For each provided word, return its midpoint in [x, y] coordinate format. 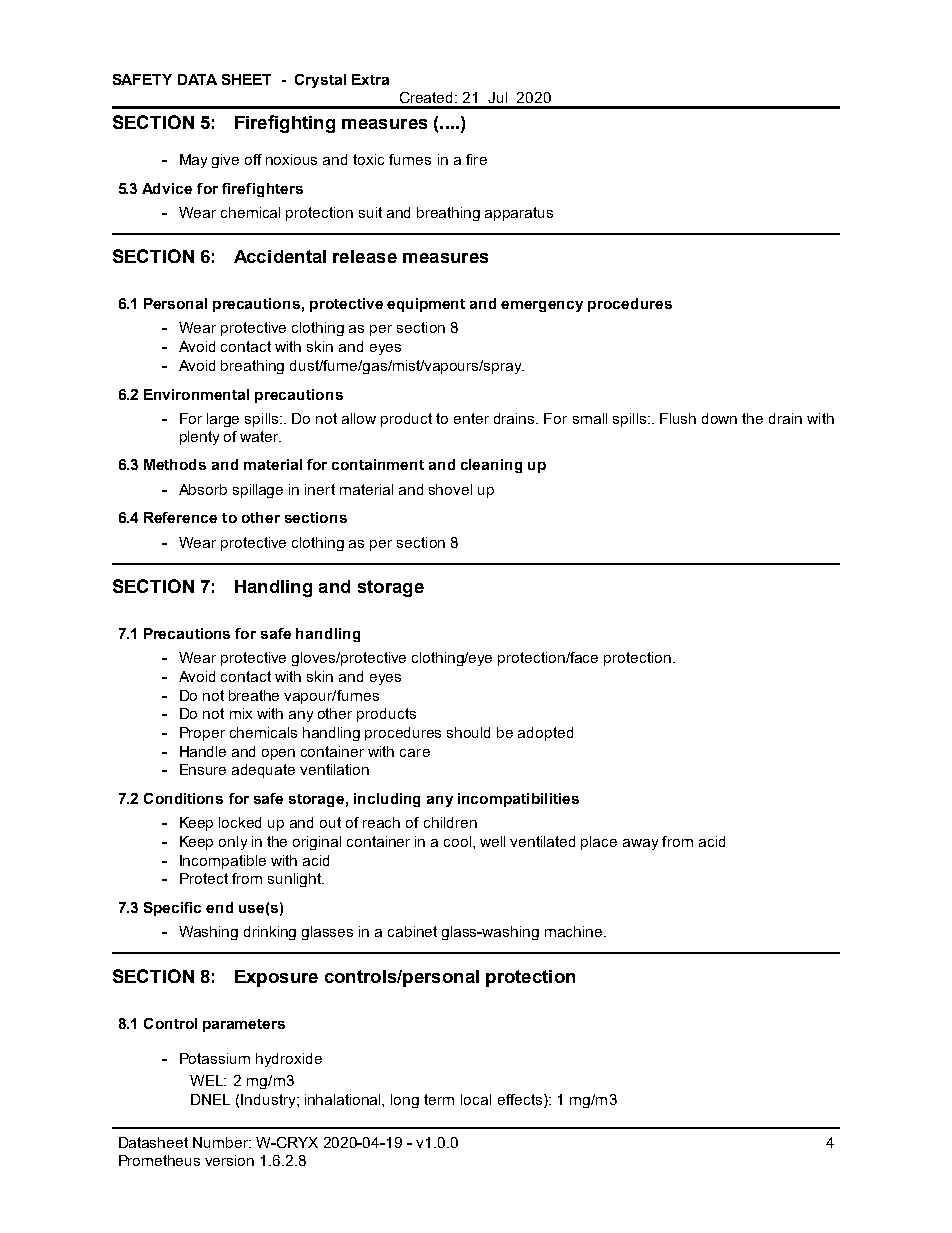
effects [521, 1099]
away [640, 844]
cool [459, 841]
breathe [254, 695]
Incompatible [223, 862]
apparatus [519, 214]
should [468, 732]
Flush [678, 418]
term [439, 1099]
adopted [545, 734]
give [225, 161]
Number [221, 1142]
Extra [370, 79]
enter [471, 418]
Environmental [196, 394]
